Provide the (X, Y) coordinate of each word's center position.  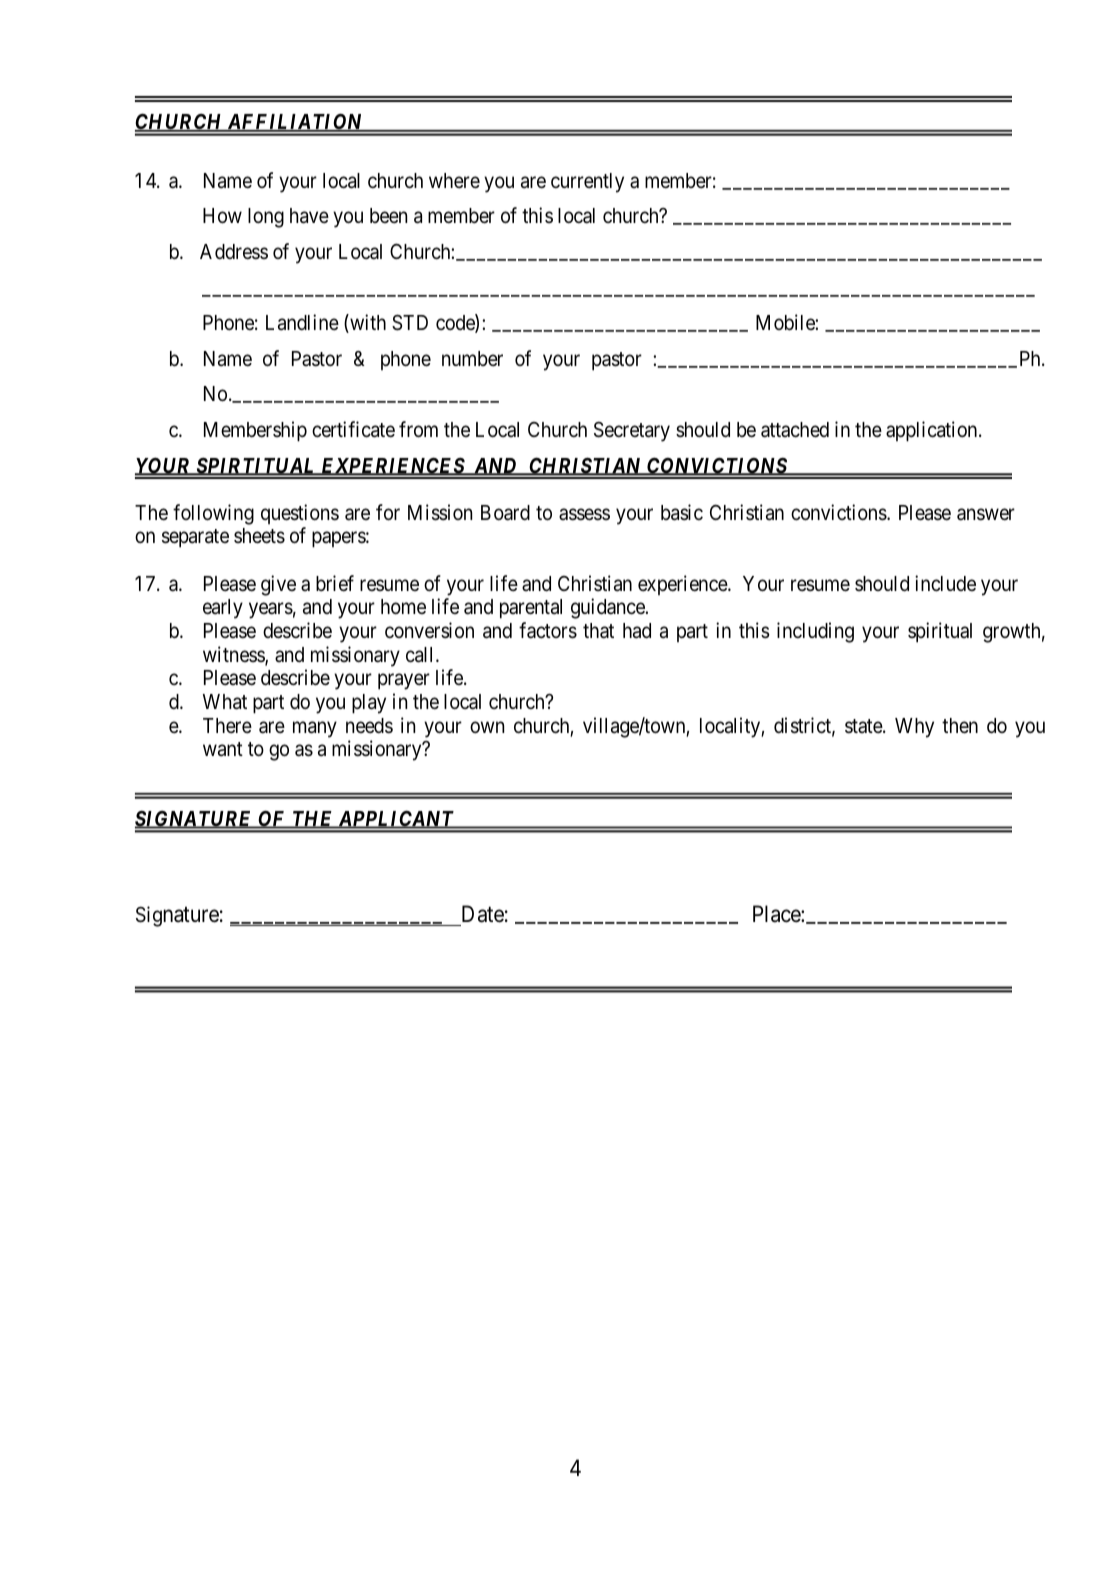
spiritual (940, 632)
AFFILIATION (295, 123)
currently (587, 183)
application (933, 431)
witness (234, 655)
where (454, 181)
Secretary (632, 431)
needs (369, 726)
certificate (353, 429)
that (598, 631)
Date (483, 914)
